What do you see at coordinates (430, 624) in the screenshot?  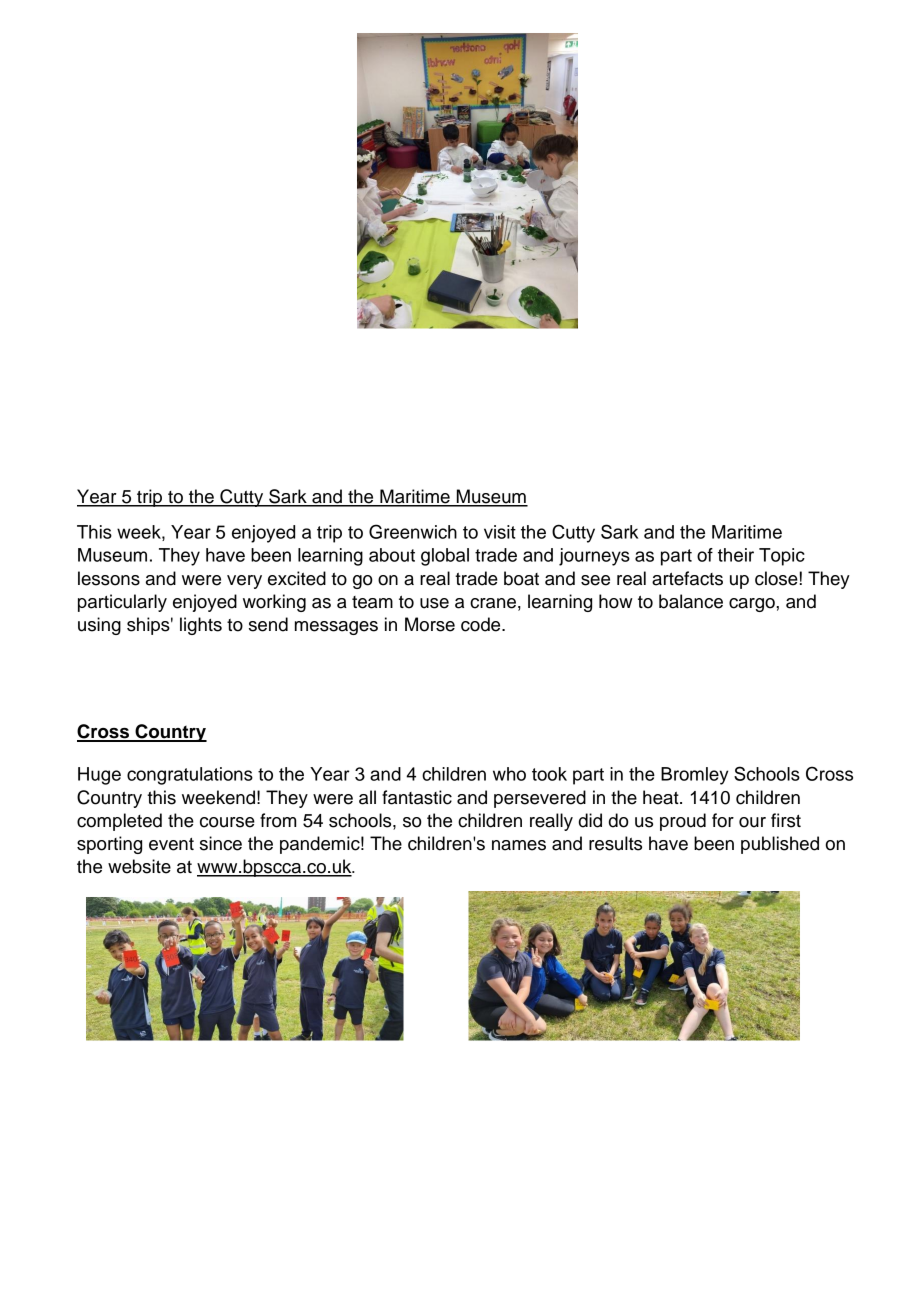 I see `Morse` at bounding box center [430, 624].
